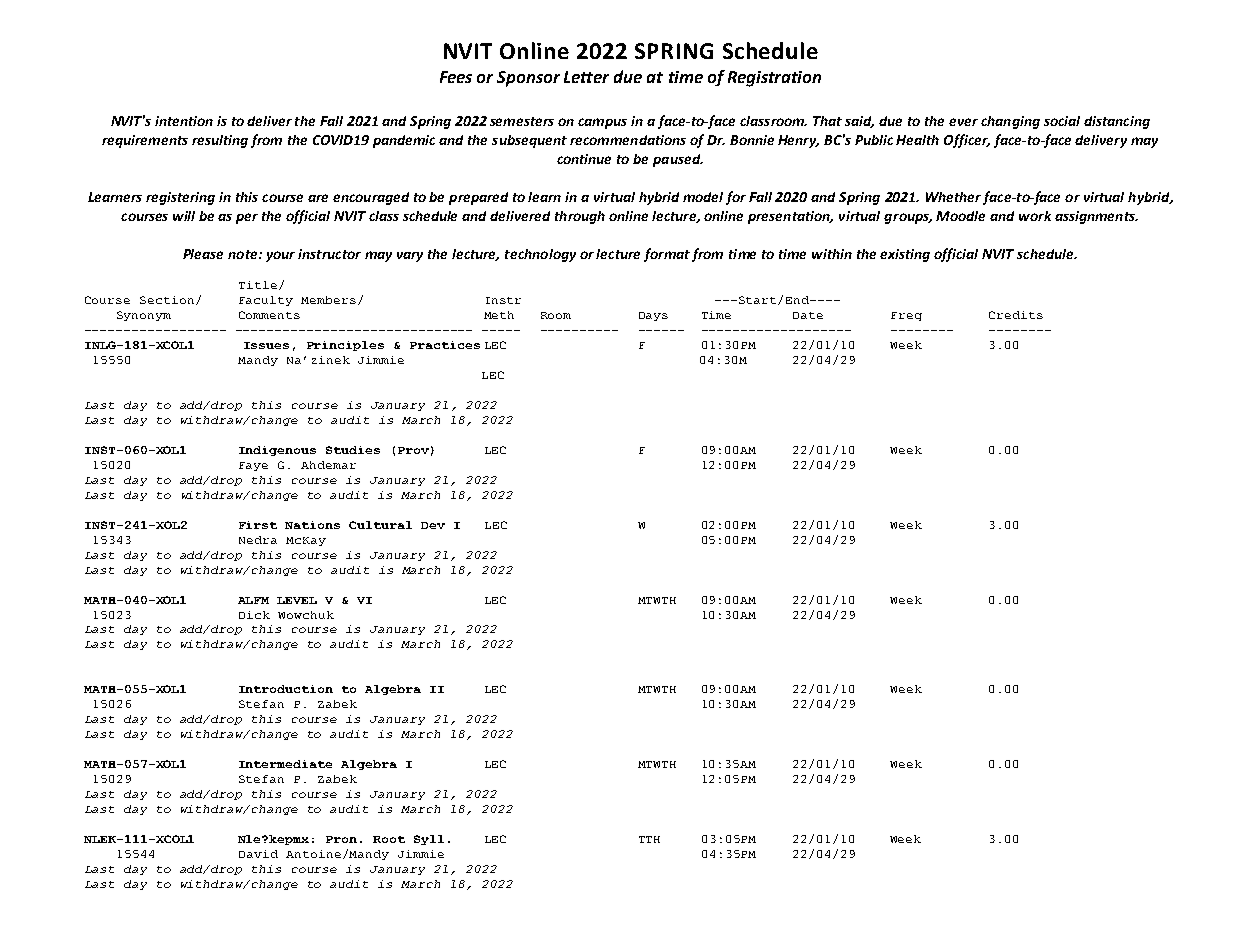 Image resolution: width=1233 pixels, height=952 pixels. I want to click on Freq, so click(906, 316).
